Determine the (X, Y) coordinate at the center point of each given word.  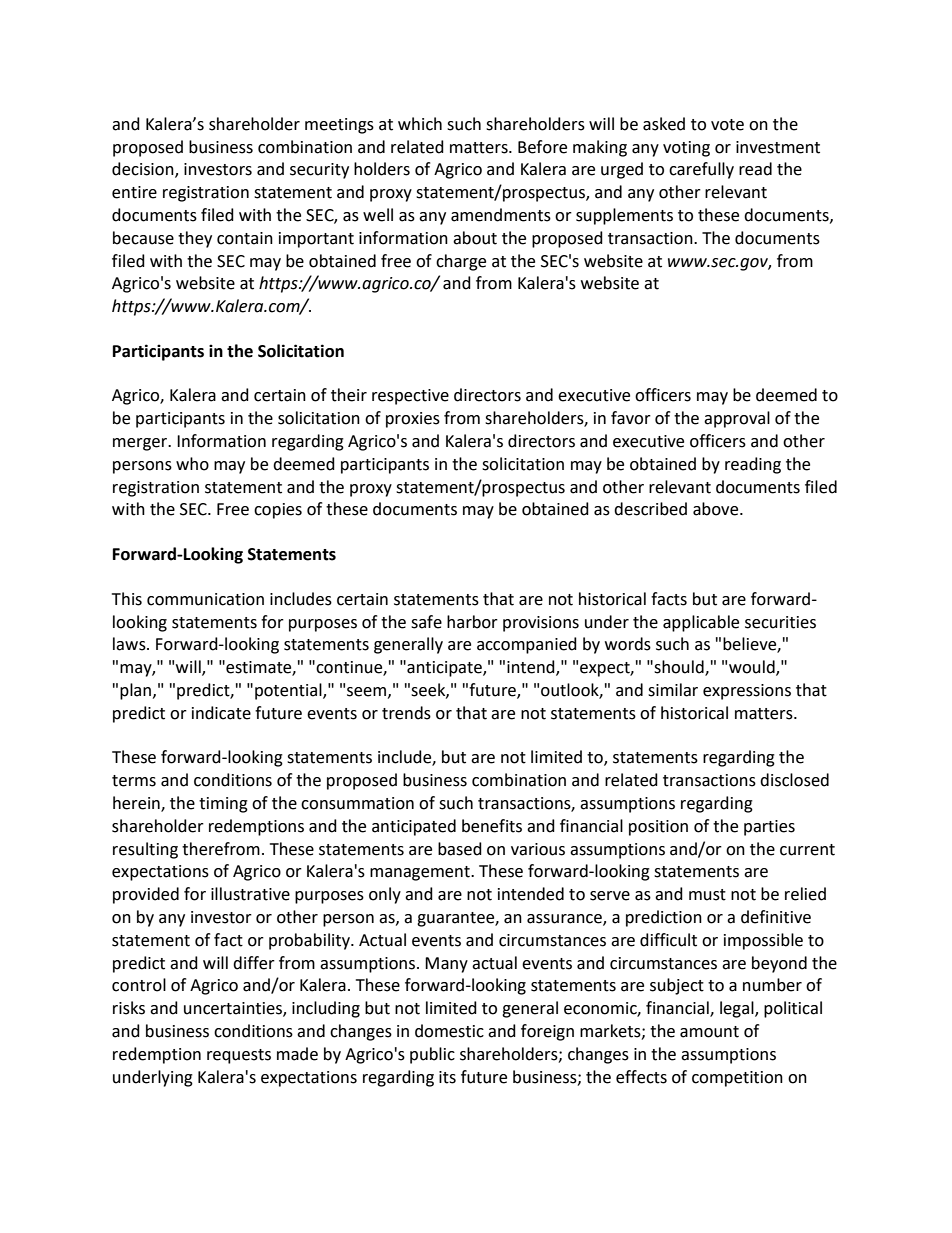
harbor (472, 622)
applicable (701, 623)
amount (709, 1032)
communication (205, 599)
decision (144, 170)
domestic (449, 1031)
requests (239, 1056)
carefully (701, 170)
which (420, 124)
